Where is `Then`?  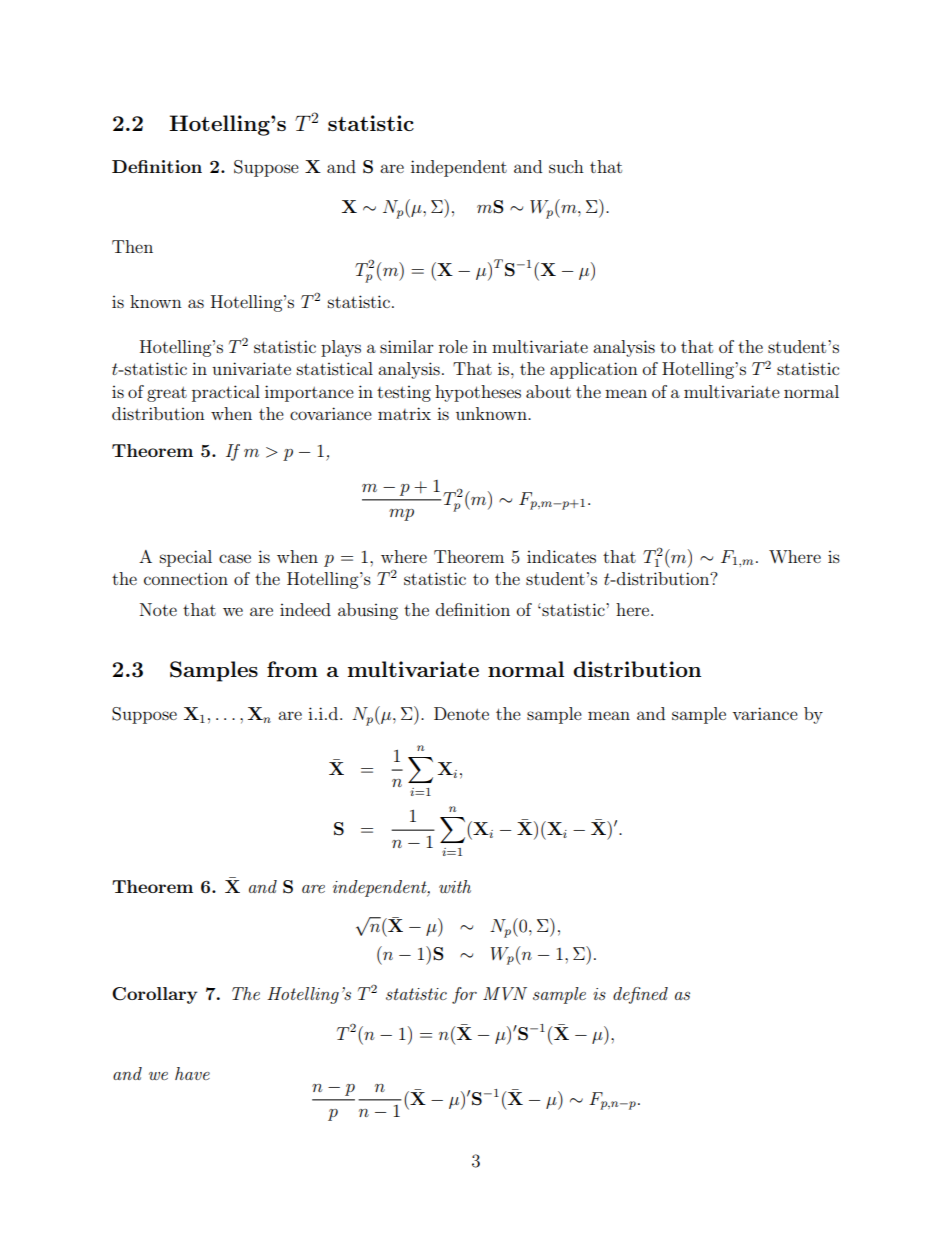 Then is located at coordinates (132, 246).
